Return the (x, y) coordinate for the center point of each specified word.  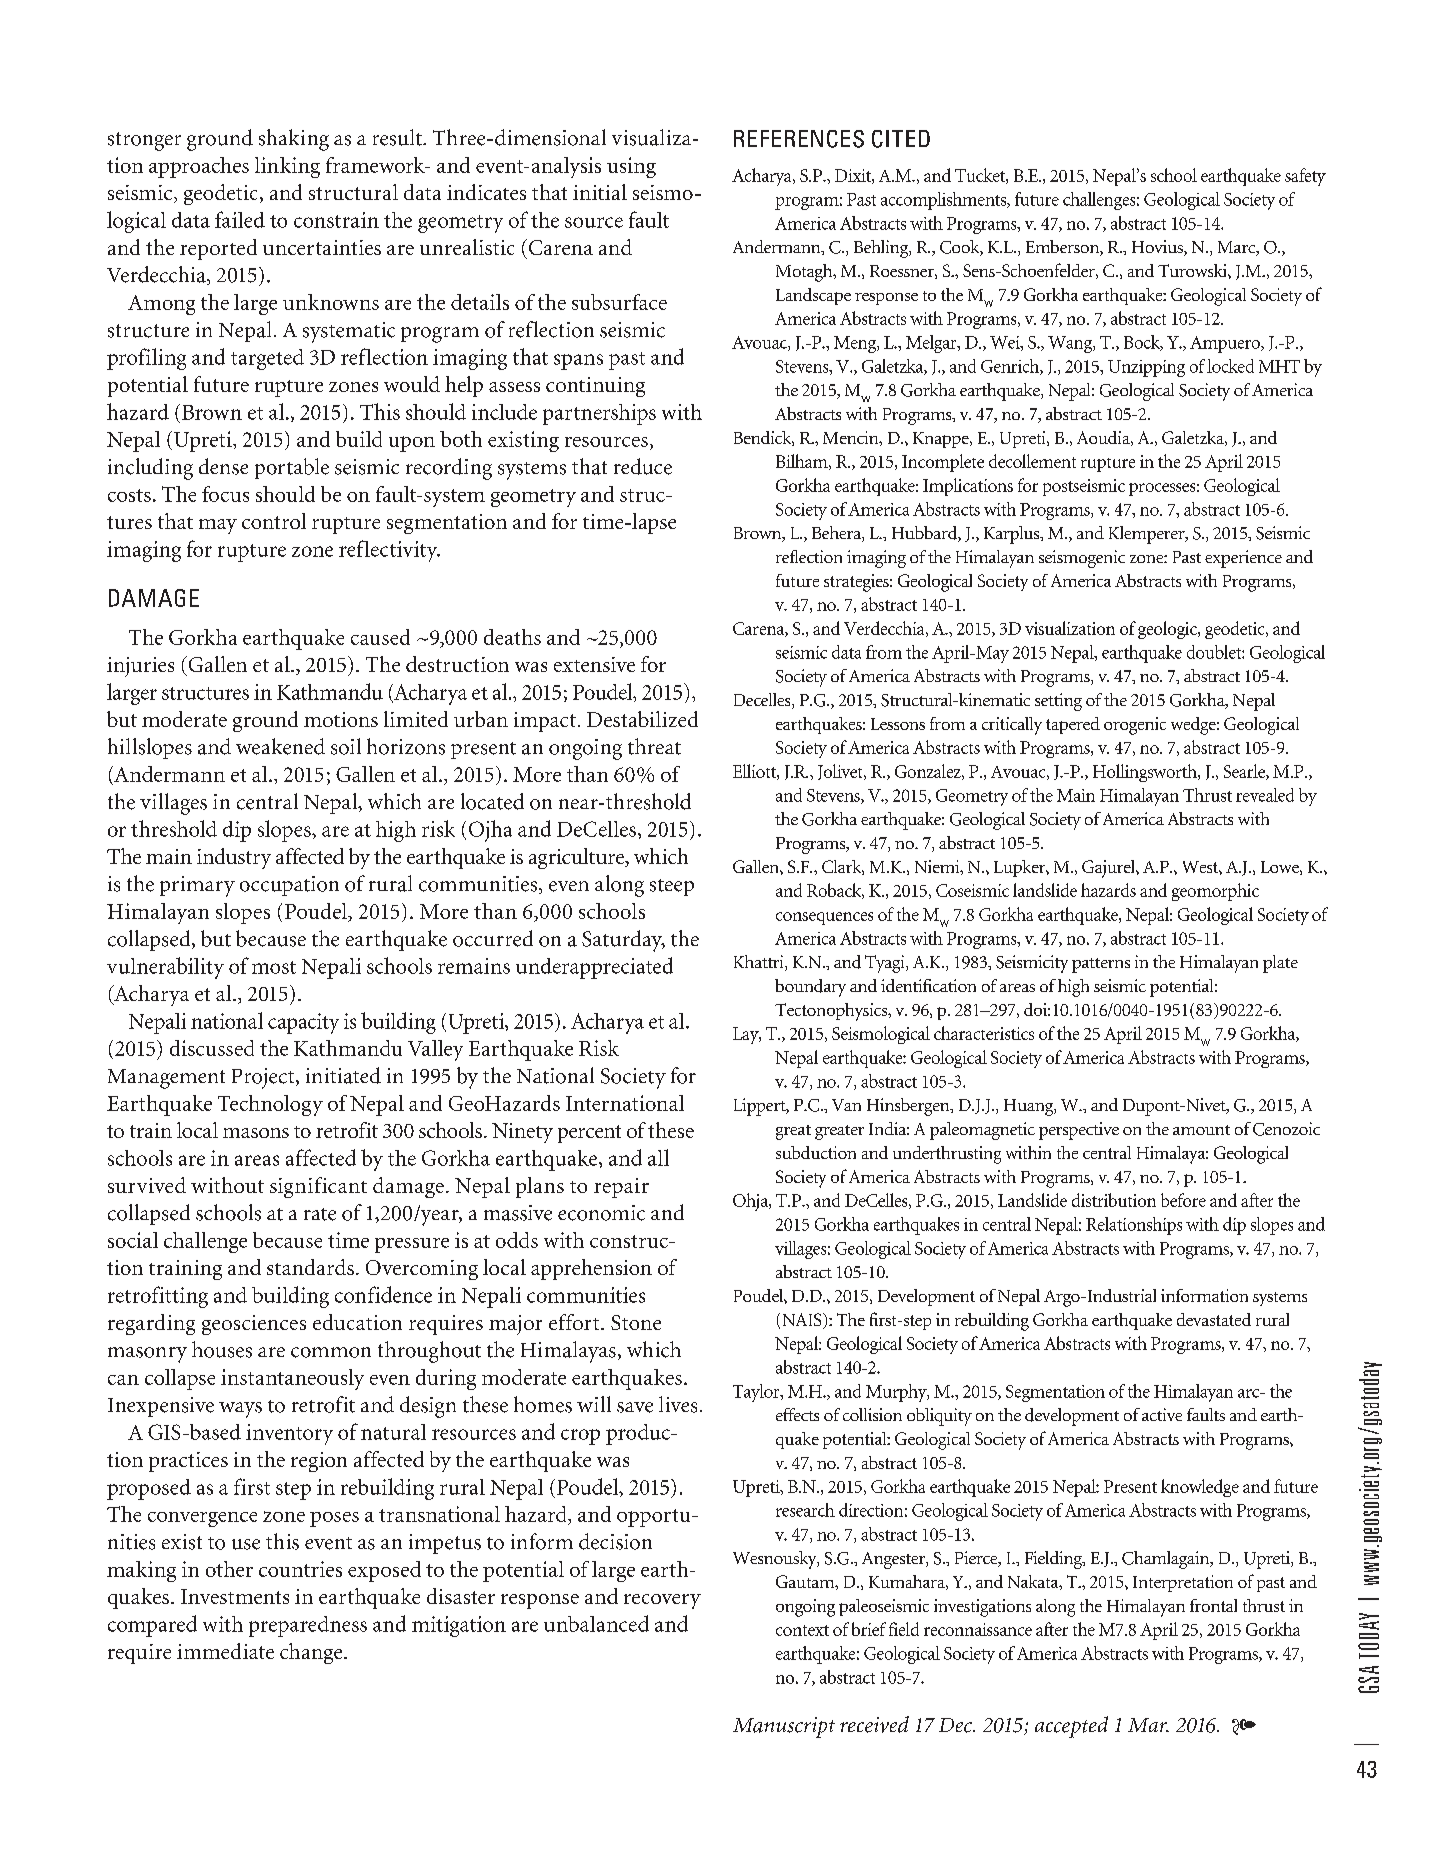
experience (1243, 559)
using (631, 167)
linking (287, 167)
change (312, 1653)
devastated (1214, 1319)
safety (1305, 177)
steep (672, 887)
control (274, 521)
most (274, 967)
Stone (636, 1322)
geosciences (254, 1325)
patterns (1101, 965)
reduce (643, 466)
